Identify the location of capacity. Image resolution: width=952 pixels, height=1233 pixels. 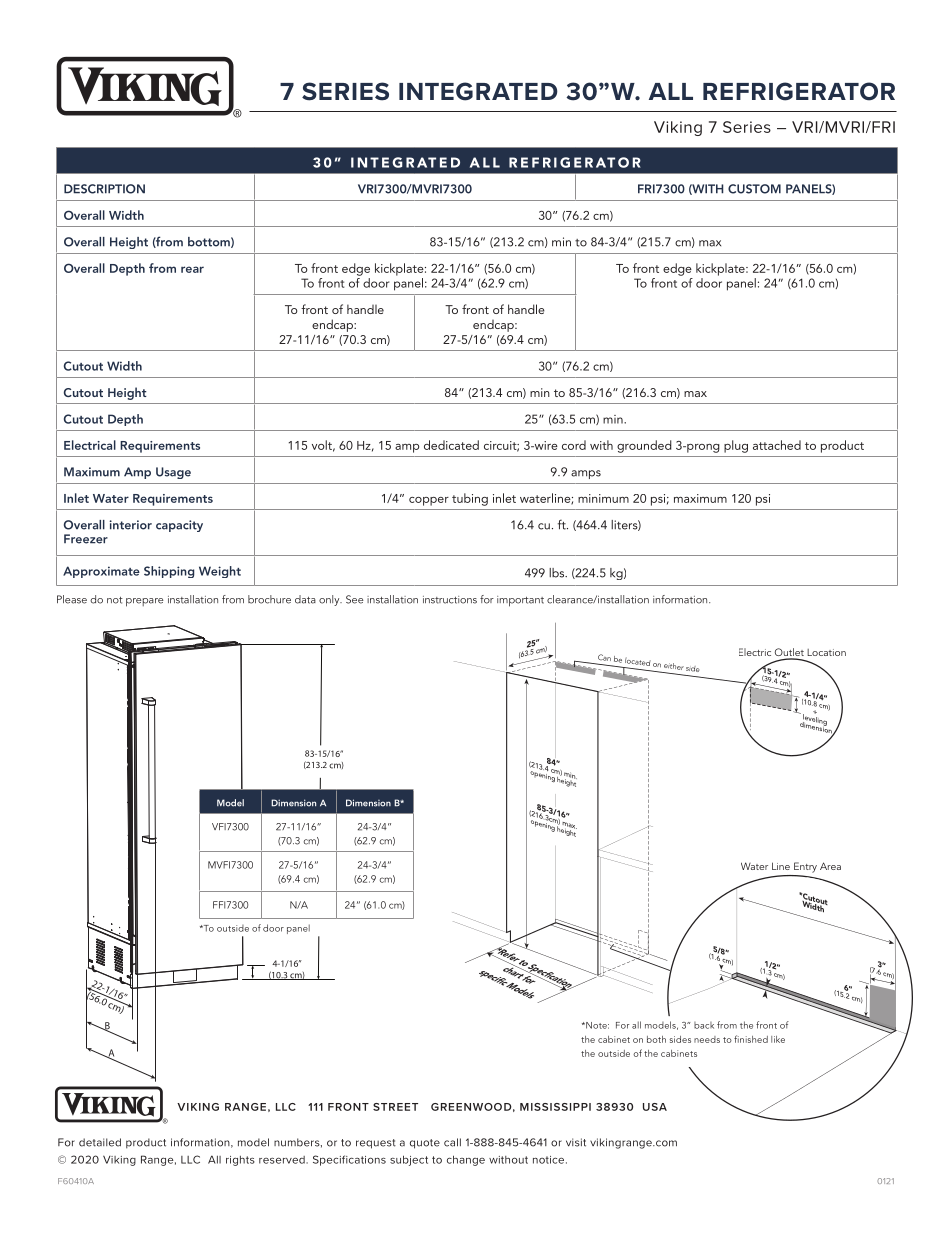
(179, 526).
